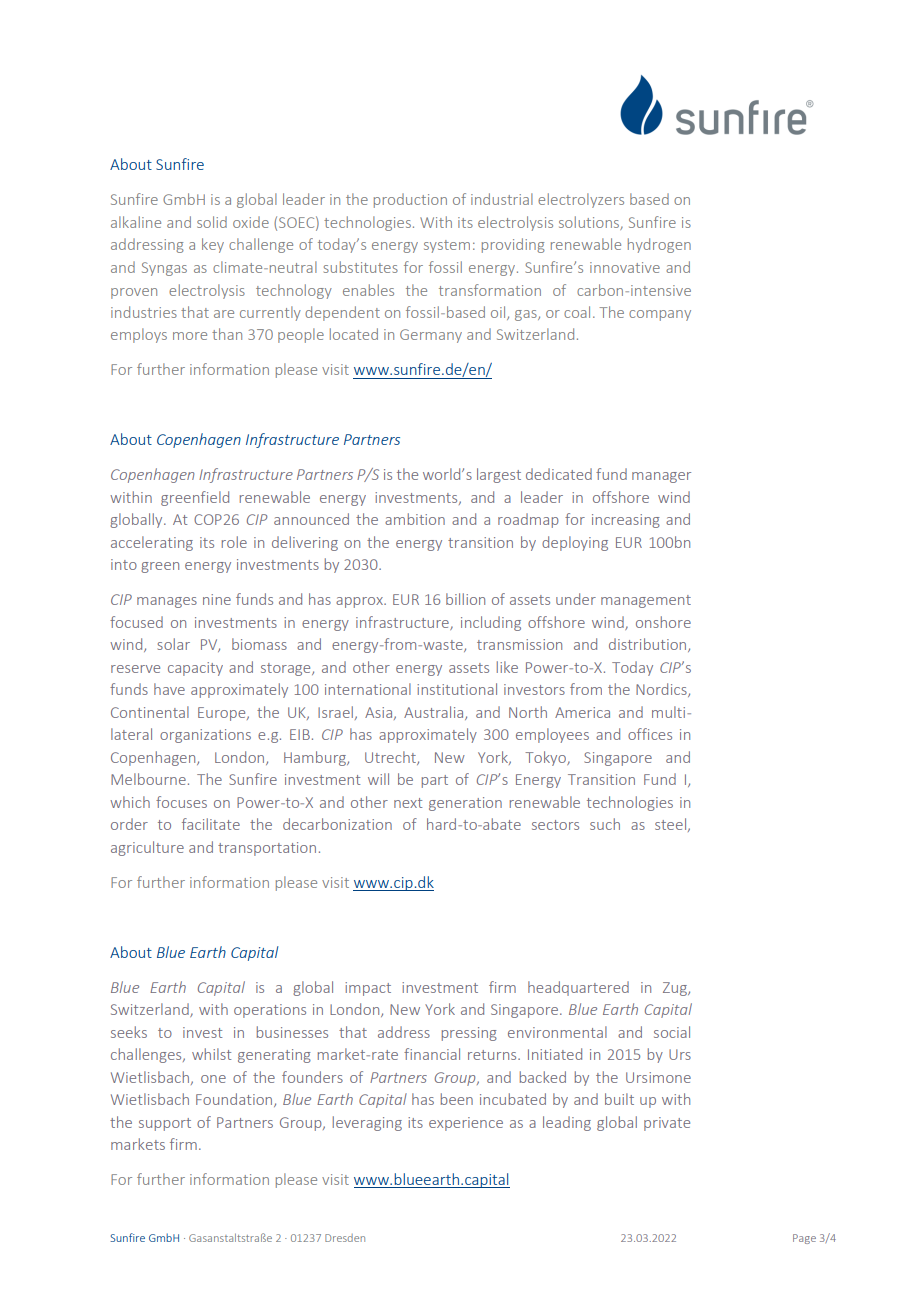 Image resolution: width=924 pixels, height=1308 pixels. Describe the element at coordinates (169, 689) in the screenshot. I see `have` at that location.
